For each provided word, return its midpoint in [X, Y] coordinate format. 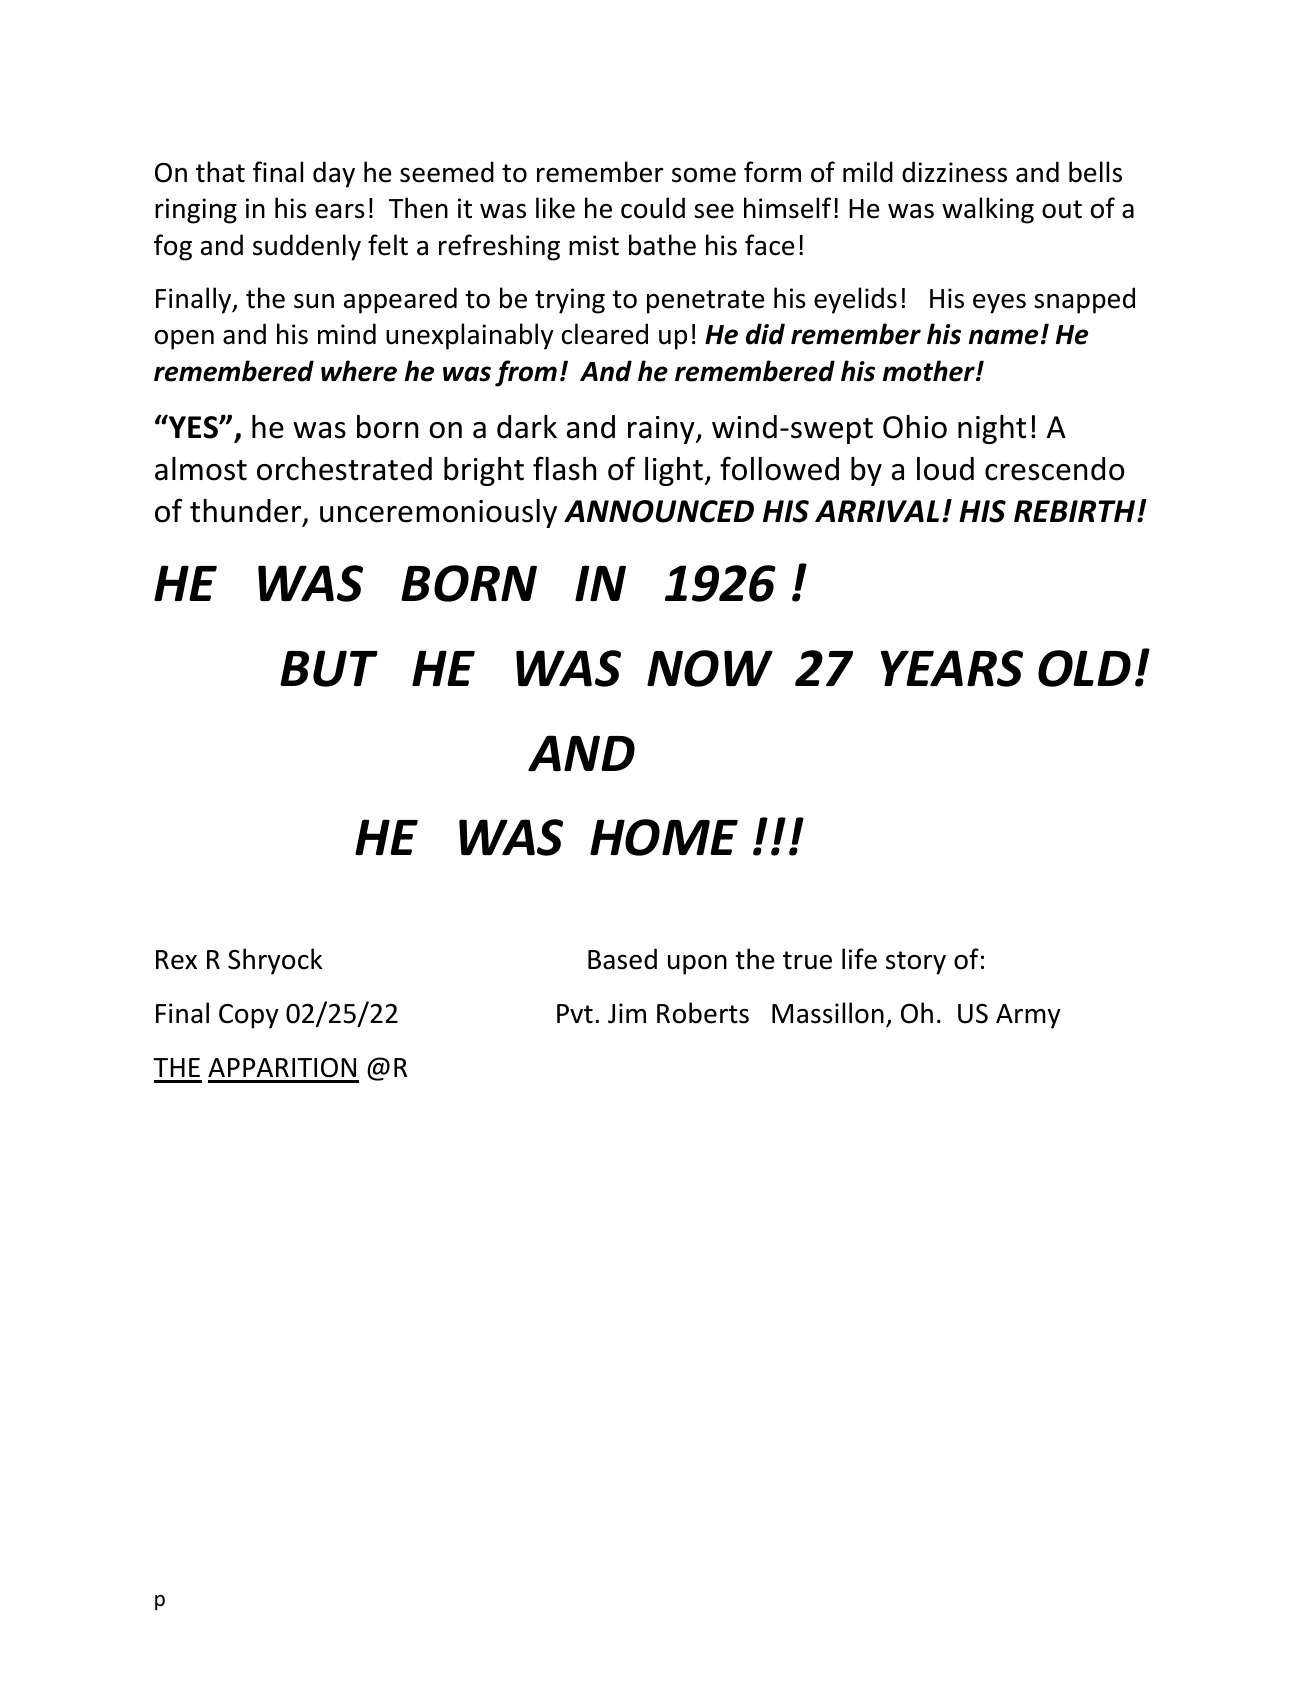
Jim [627, 1013]
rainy [662, 430]
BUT [329, 668]
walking [988, 210]
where [359, 371]
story [916, 963]
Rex [176, 960]
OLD [1084, 668]
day [334, 174]
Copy [249, 1016]
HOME [664, 837]
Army [1028, 1016]
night [992, 429]
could [653, 208]
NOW [710, 668]
